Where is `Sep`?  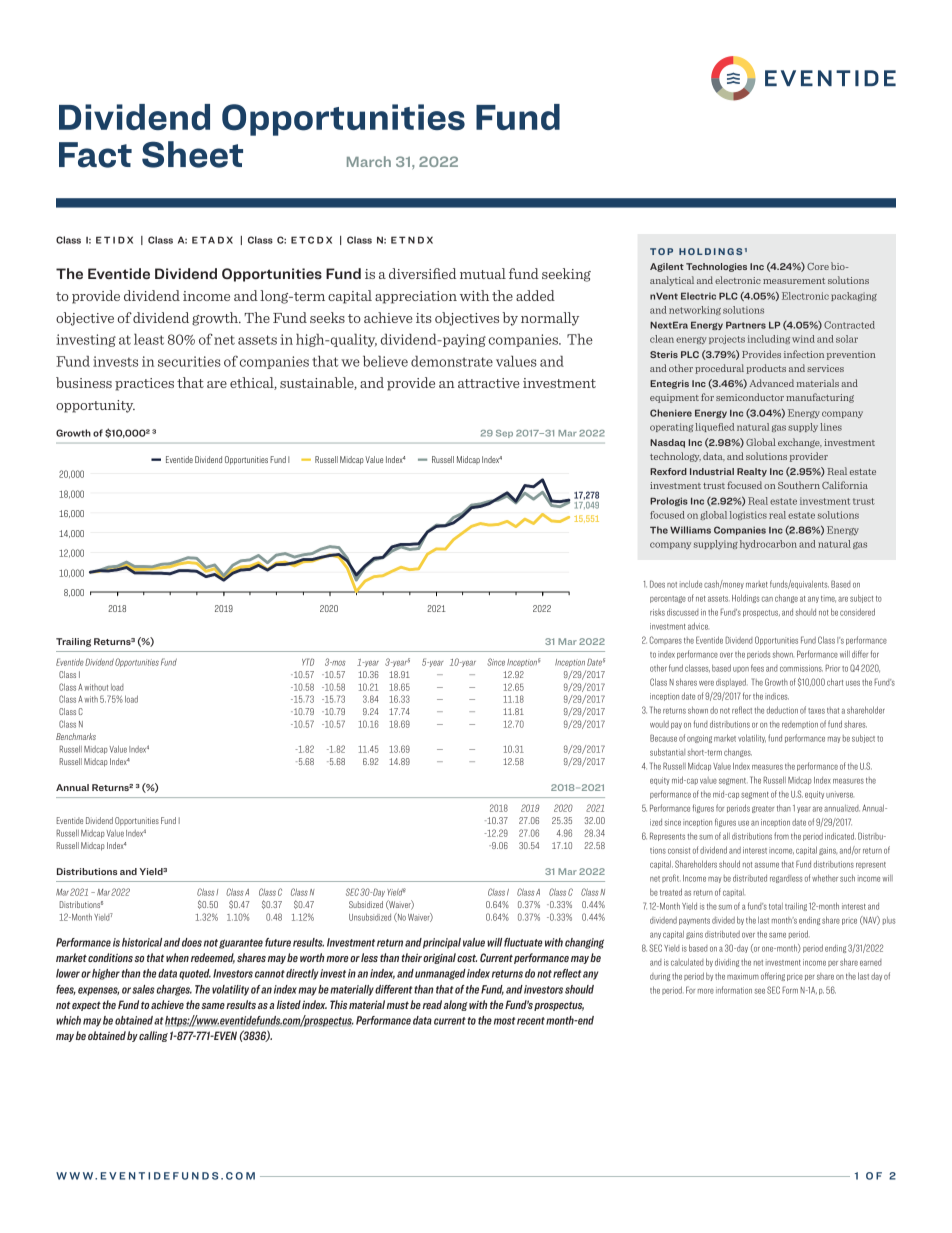
Sep is located at coordinates (504, 434).
